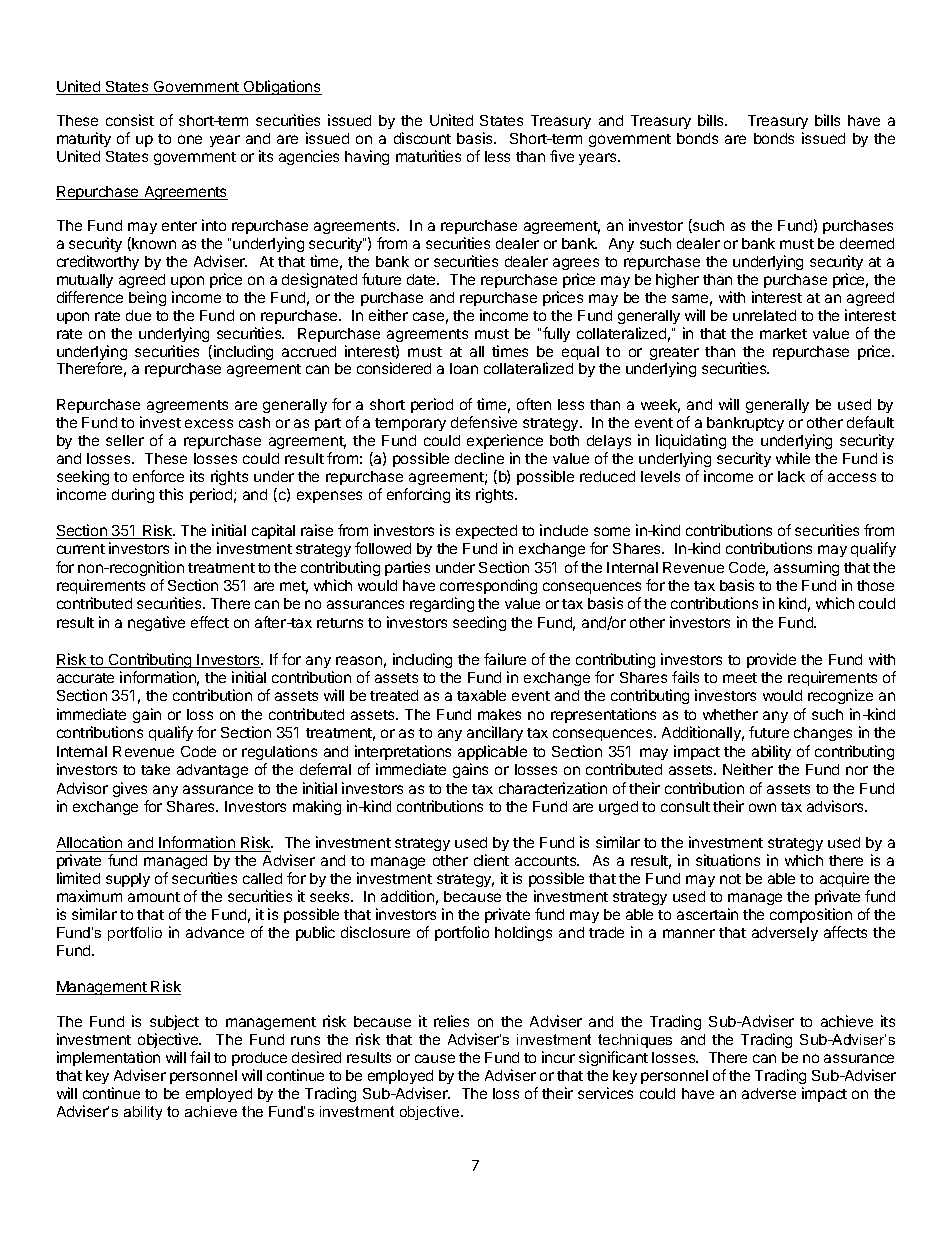 Image resolution: width=952 pixels, height=1233 pixels. What do you see at coordinates (728, 860) in the screenshot?
I see `situations` at bounding box center [728, 860].
